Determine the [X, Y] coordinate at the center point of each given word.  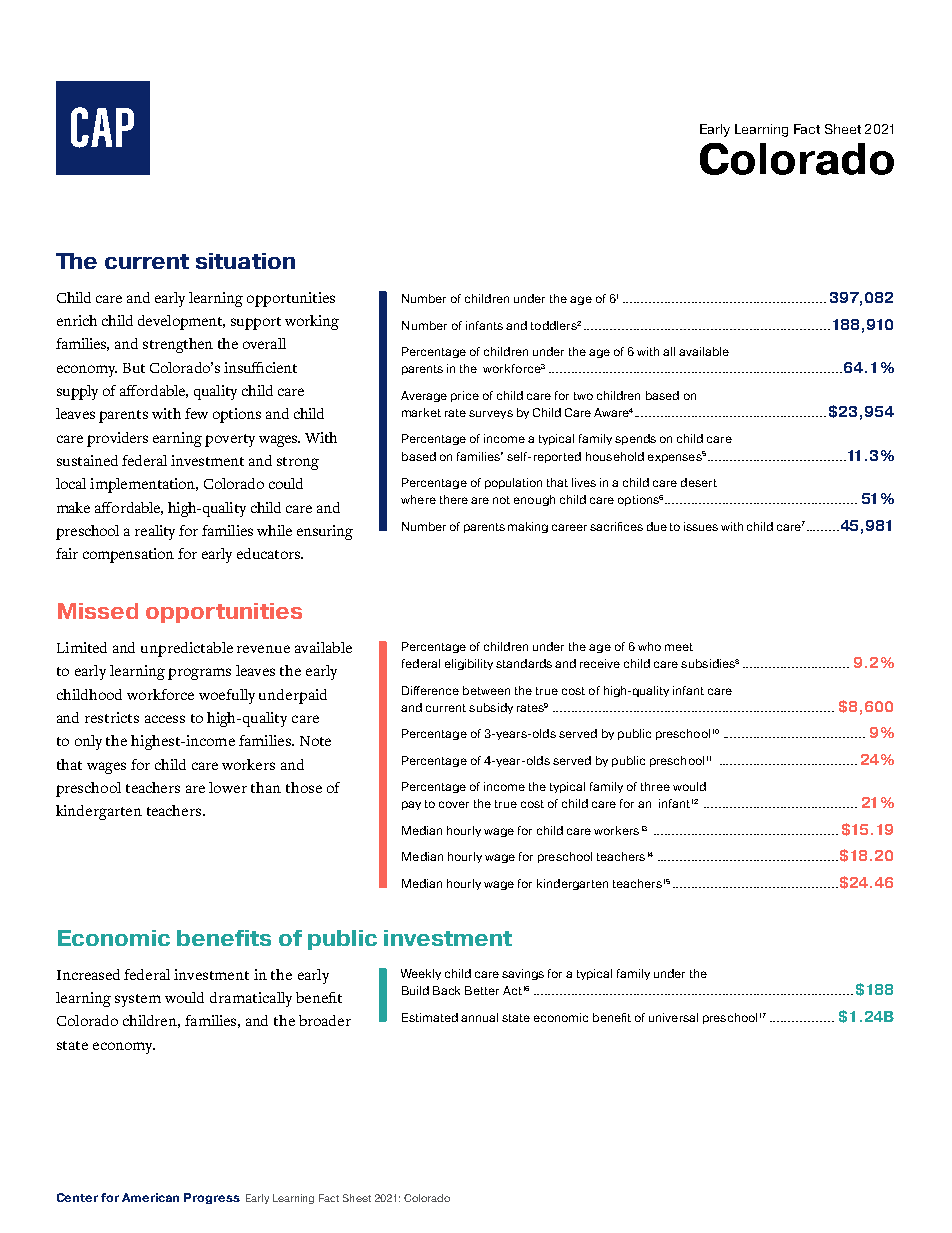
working [312, 322]
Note [315, 741]
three [655, 786]
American [150, 1197]
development [181, 322]
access [165, 719]
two [583, 396]
